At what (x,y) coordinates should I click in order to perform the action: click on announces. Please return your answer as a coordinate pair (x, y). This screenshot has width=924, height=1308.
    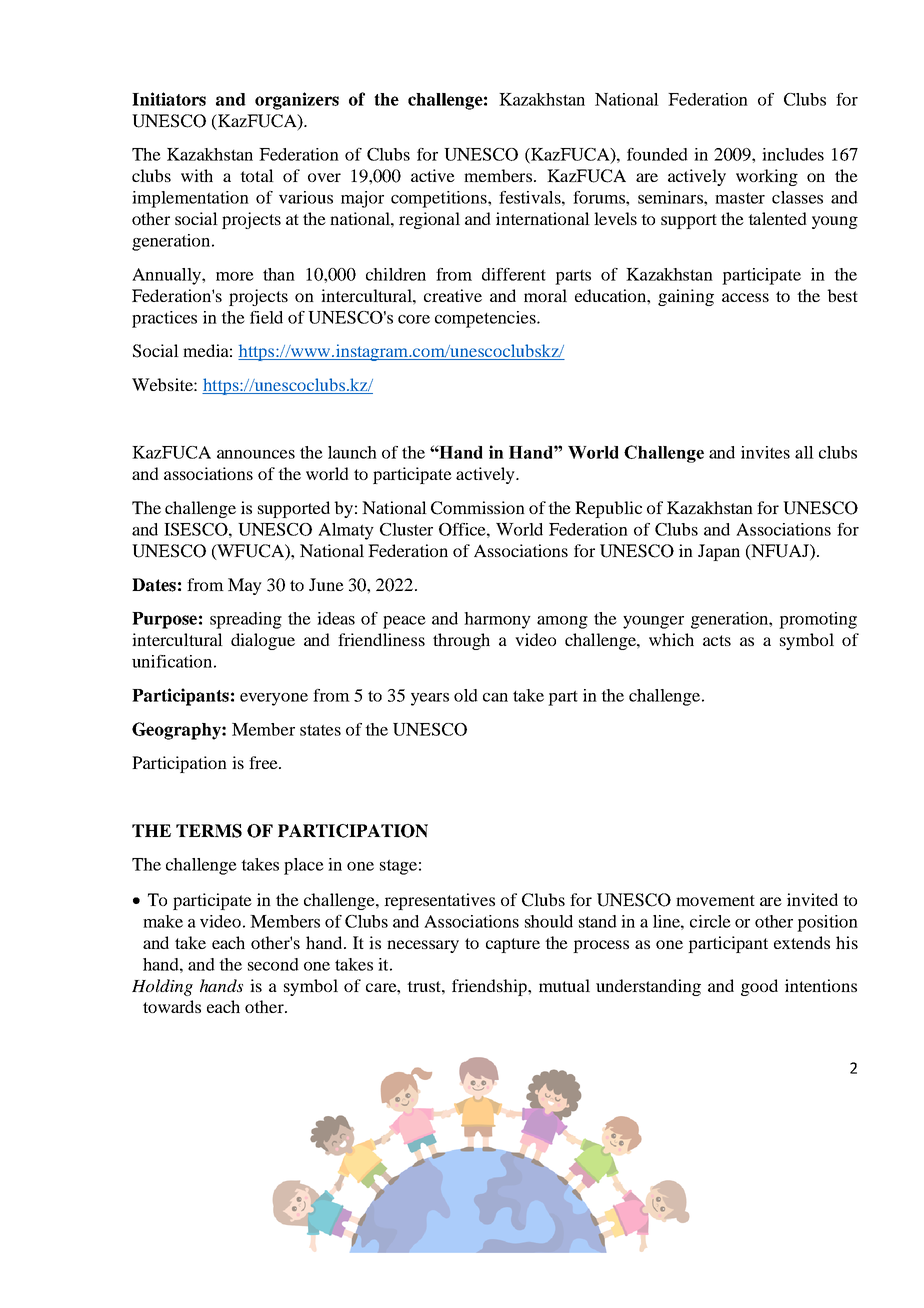
    Looking at the image, I should click on (256, 454).
